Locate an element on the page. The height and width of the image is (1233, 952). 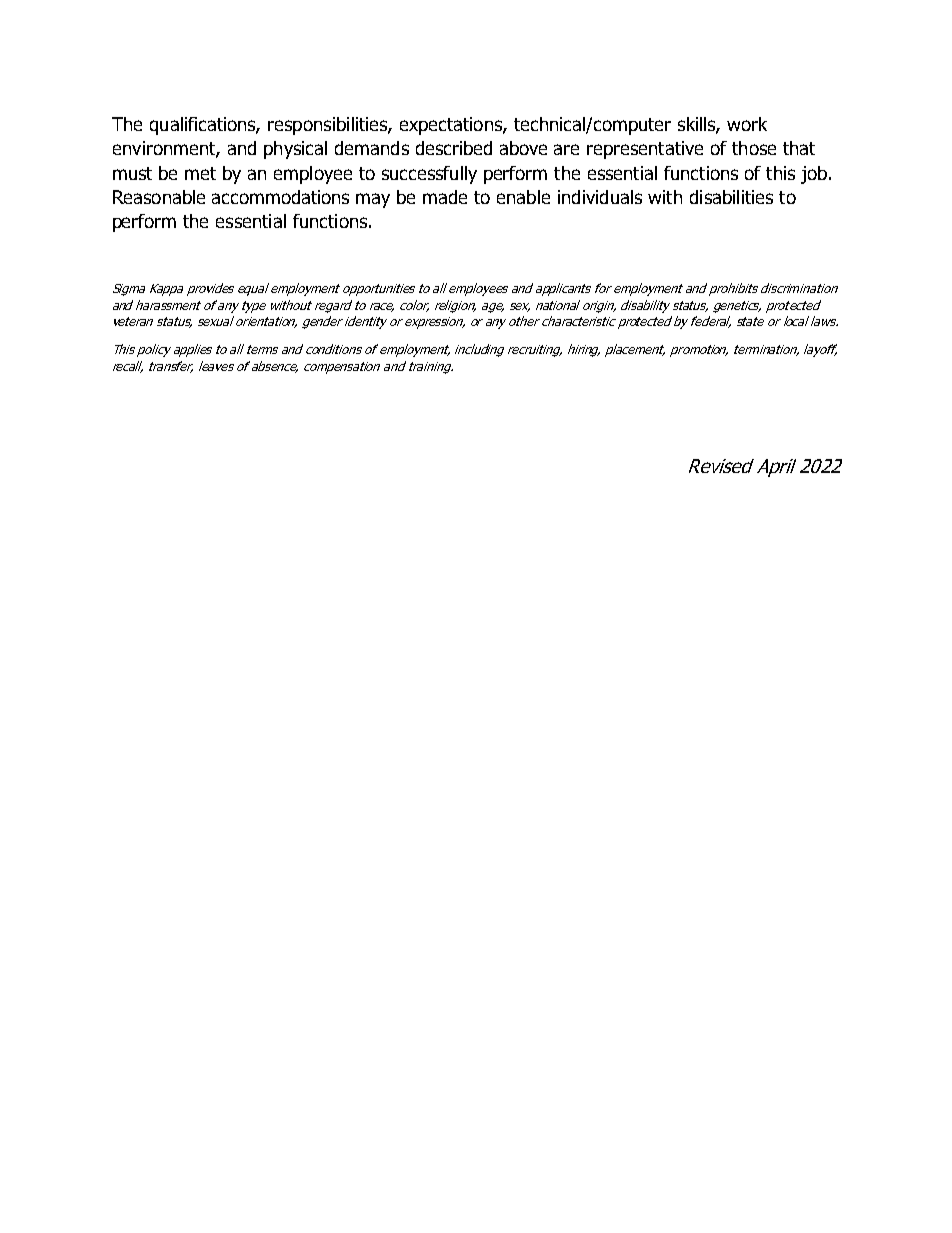
representative is located at coordinates (645, 150).
